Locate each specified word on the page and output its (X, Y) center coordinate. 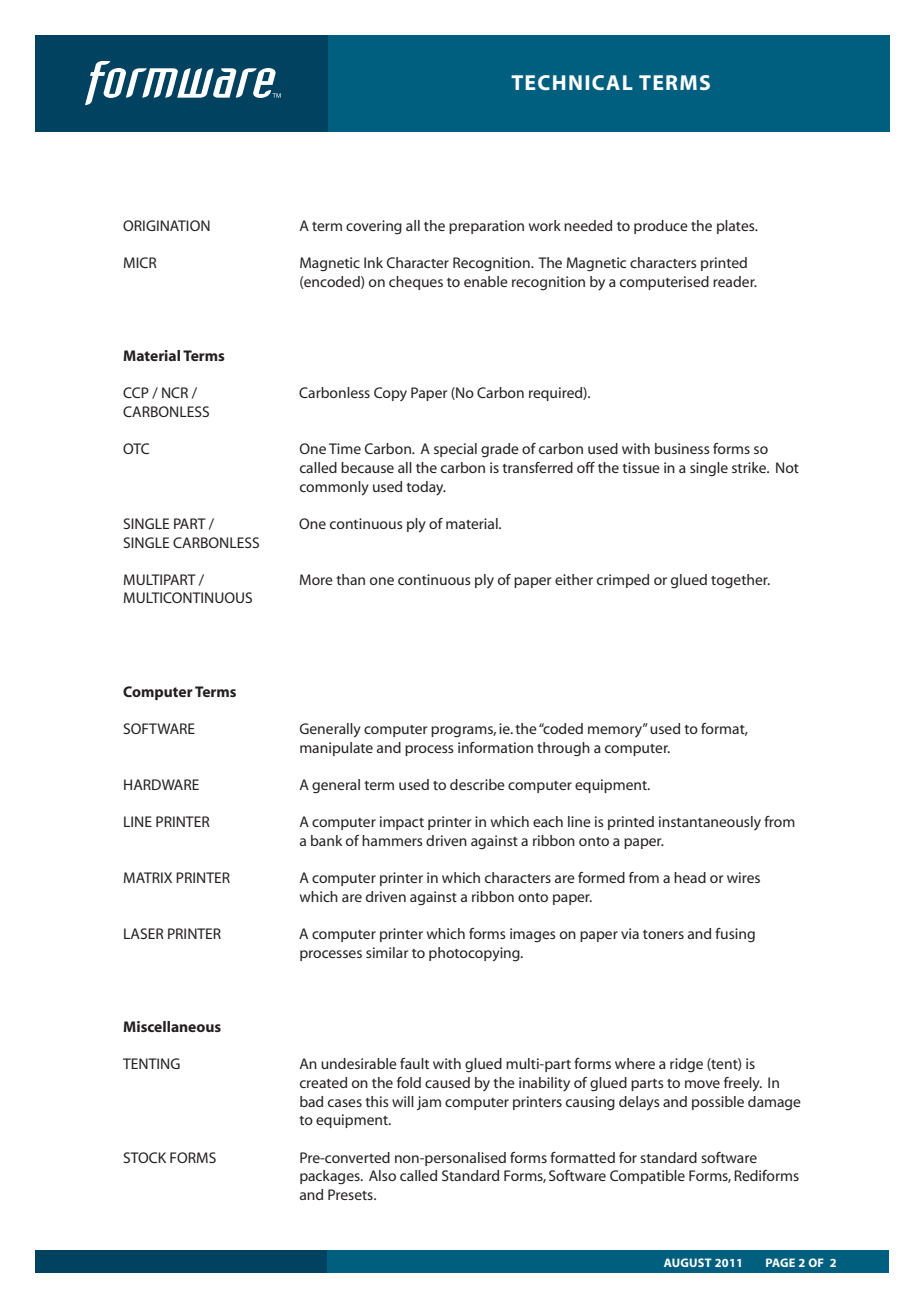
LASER (144, 933)
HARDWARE (161, 784)
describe (477, 784)
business (682, 448)
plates (737, 227)
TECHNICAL (572, 82)
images (533, 935)
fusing (735, 935)
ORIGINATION (166, 225)
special (455, 450)
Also (382, 1175)
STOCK (144, 1157)
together (740, 581)
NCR (175, 392)
